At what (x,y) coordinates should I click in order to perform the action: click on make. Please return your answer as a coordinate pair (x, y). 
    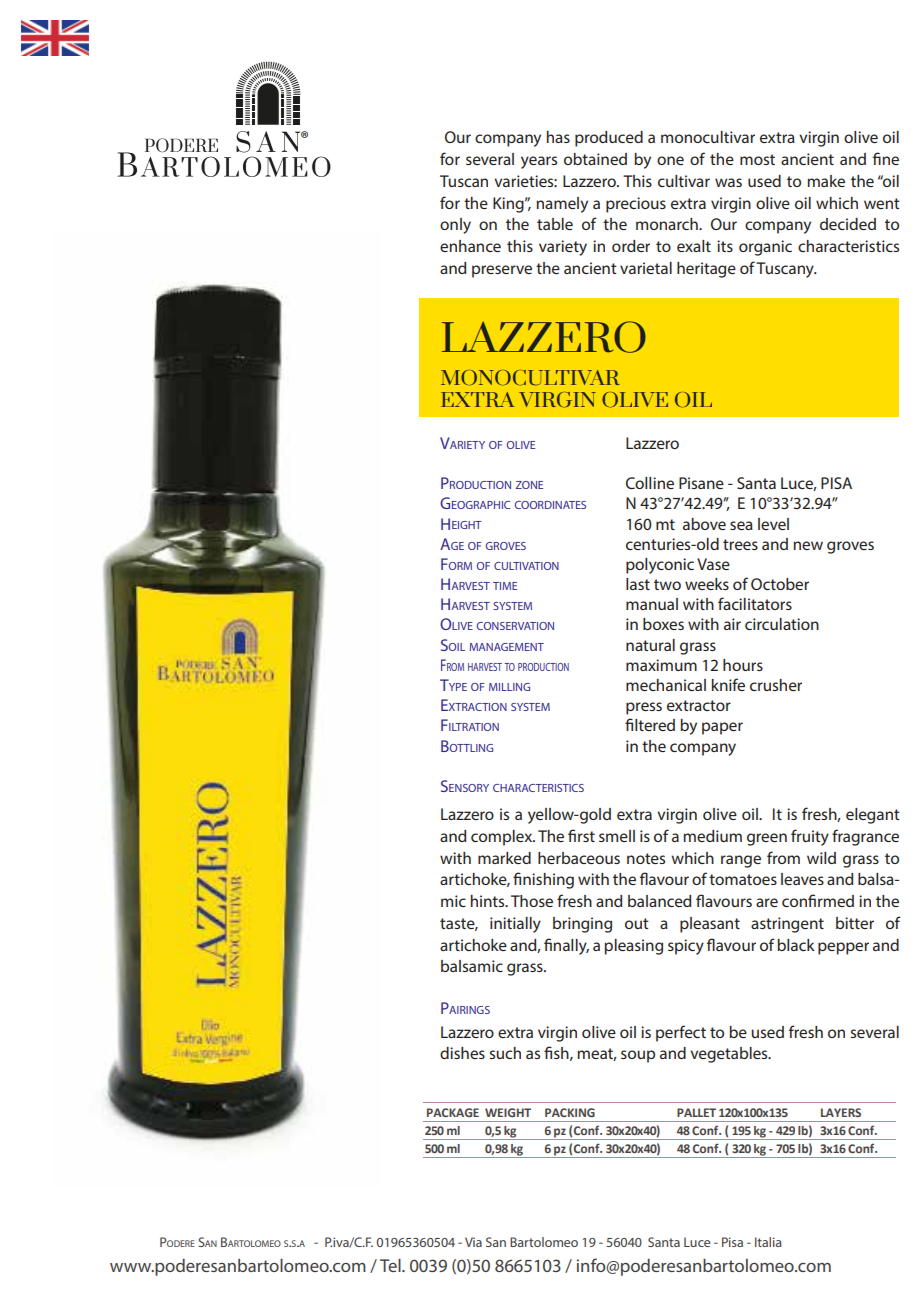
    Looking at the image, I should click on (826, 181).
